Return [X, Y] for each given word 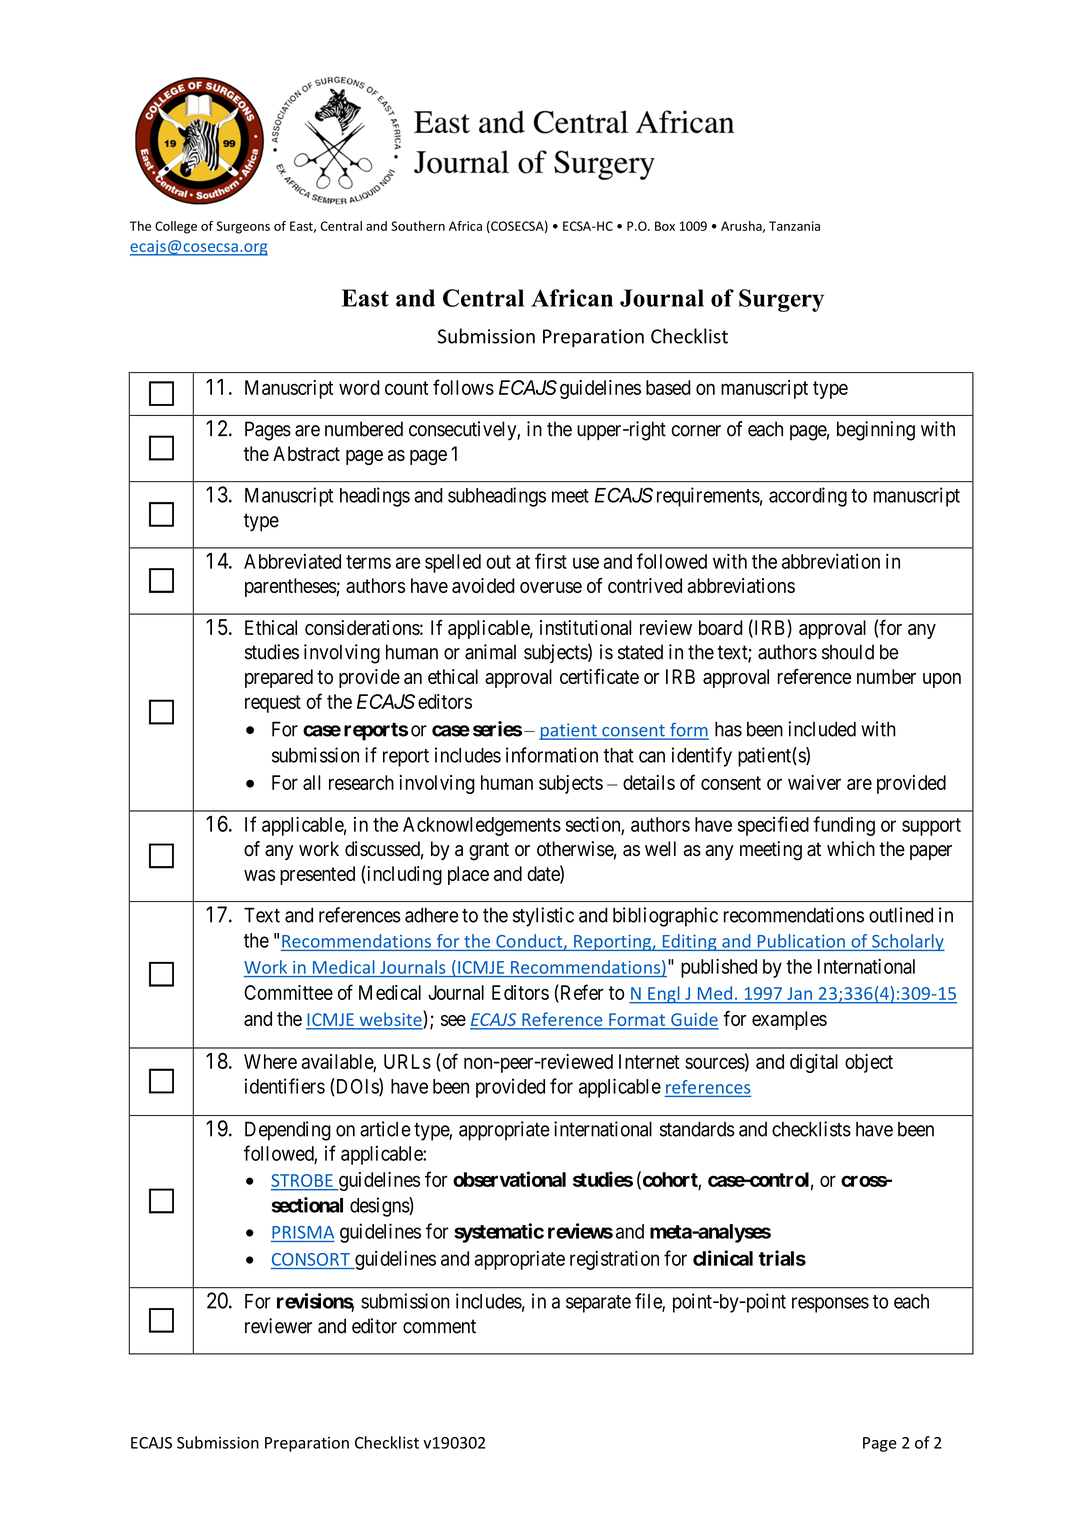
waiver [814, 782]
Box [665, 226]
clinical [723, 1258]
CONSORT [311, 1259]
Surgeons [243, 227]
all [312, 782]
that [619, 755]
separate [598, 1304]
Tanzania [794, 226]
